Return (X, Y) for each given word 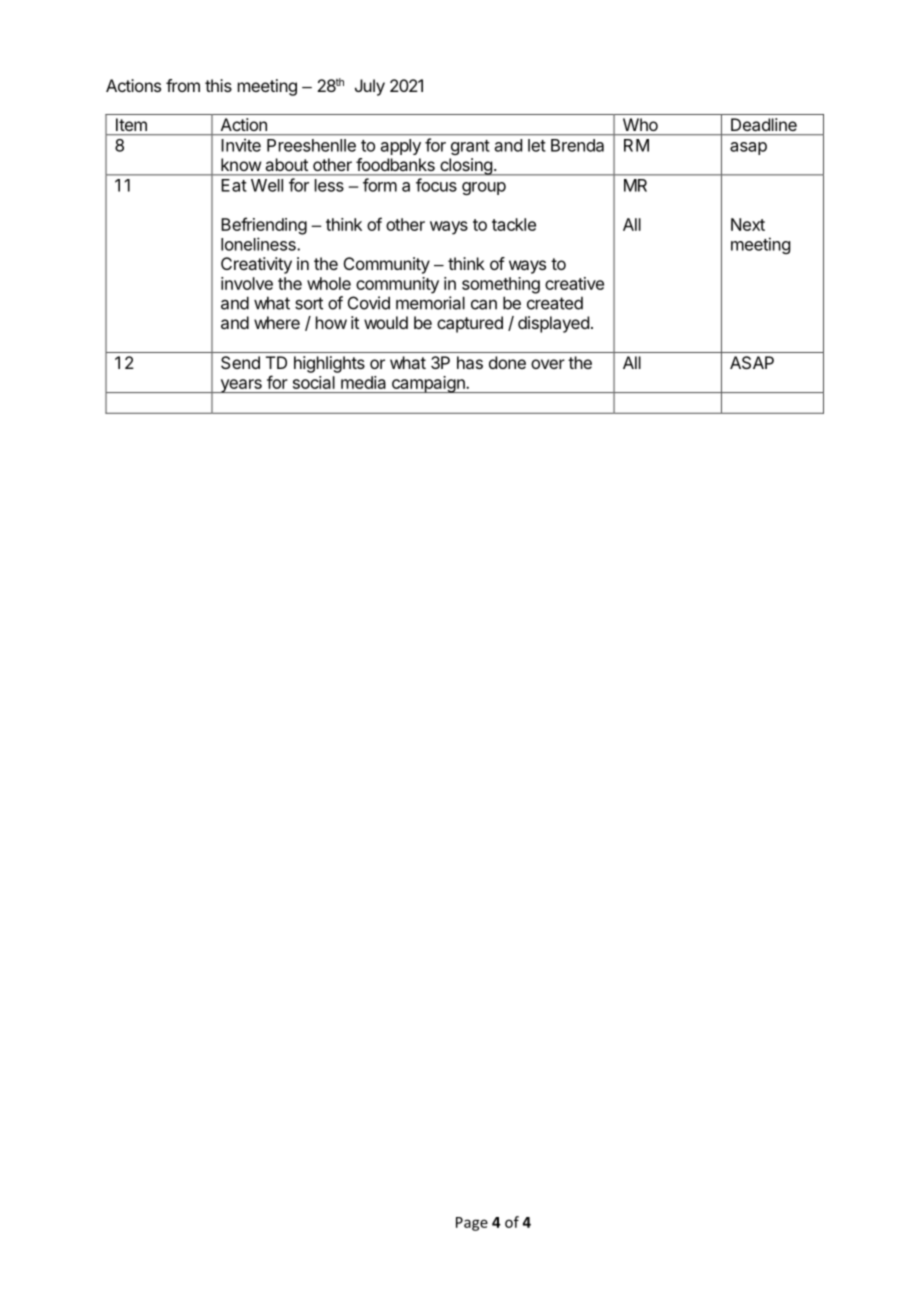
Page (472, 1224)
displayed (553, 324)
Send (240, 362)
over (548, 364)
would (386, 322)
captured (470, 324)
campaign (428, 384)
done (507, 362)
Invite (241, 145)
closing (466, 167)
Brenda (577, 145)
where (277, 322)
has (470, 362)
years (241, 386)
